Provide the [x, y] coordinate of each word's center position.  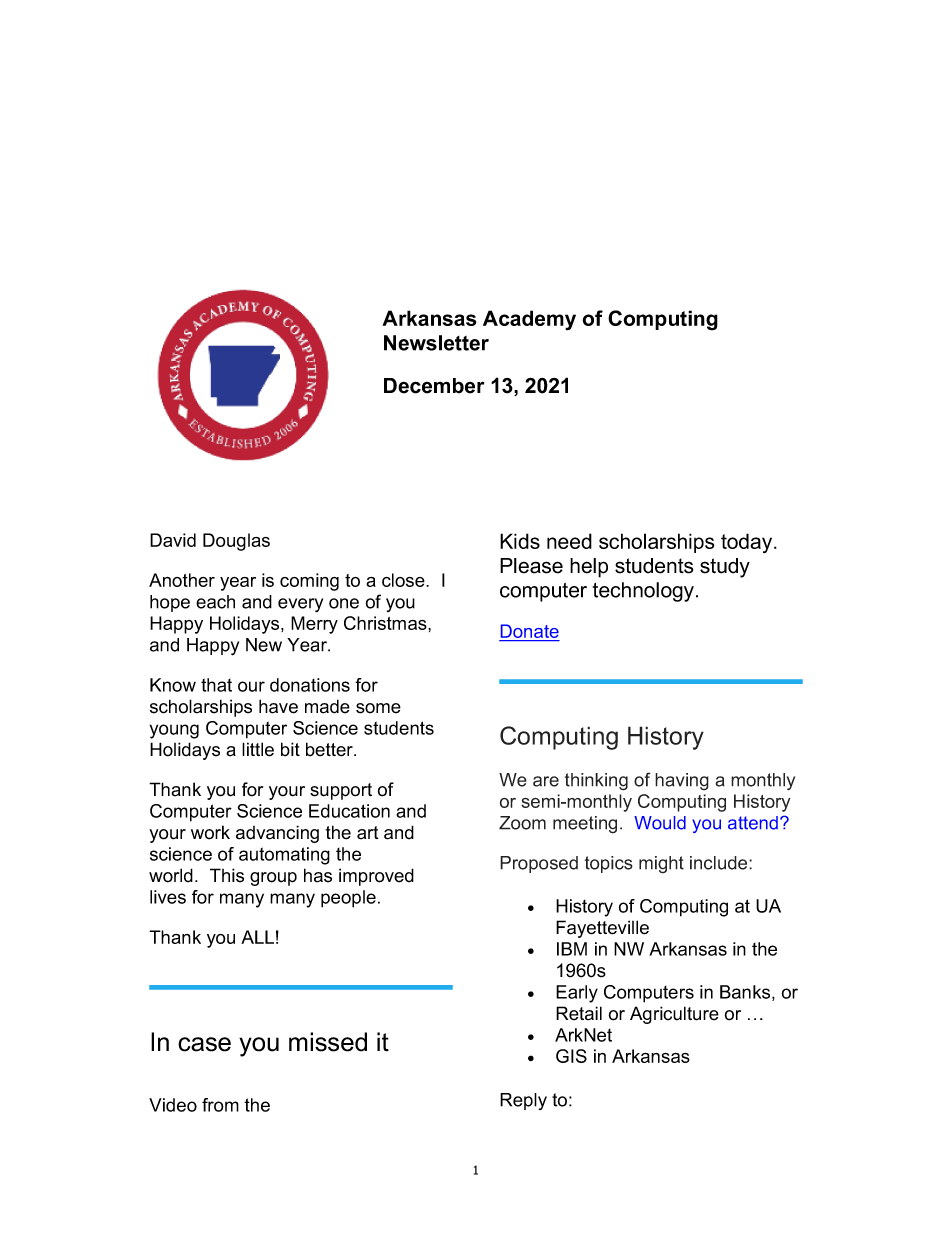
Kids [520, 541]
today [748, 543]
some [378, 708]
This [227, 875]
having [682, 782]
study [725, 568]
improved [376, 877]
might [661, 865]
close [404, 580]
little [258, 749]
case [204, 1044]
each [215, 602]
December [434, 386]
